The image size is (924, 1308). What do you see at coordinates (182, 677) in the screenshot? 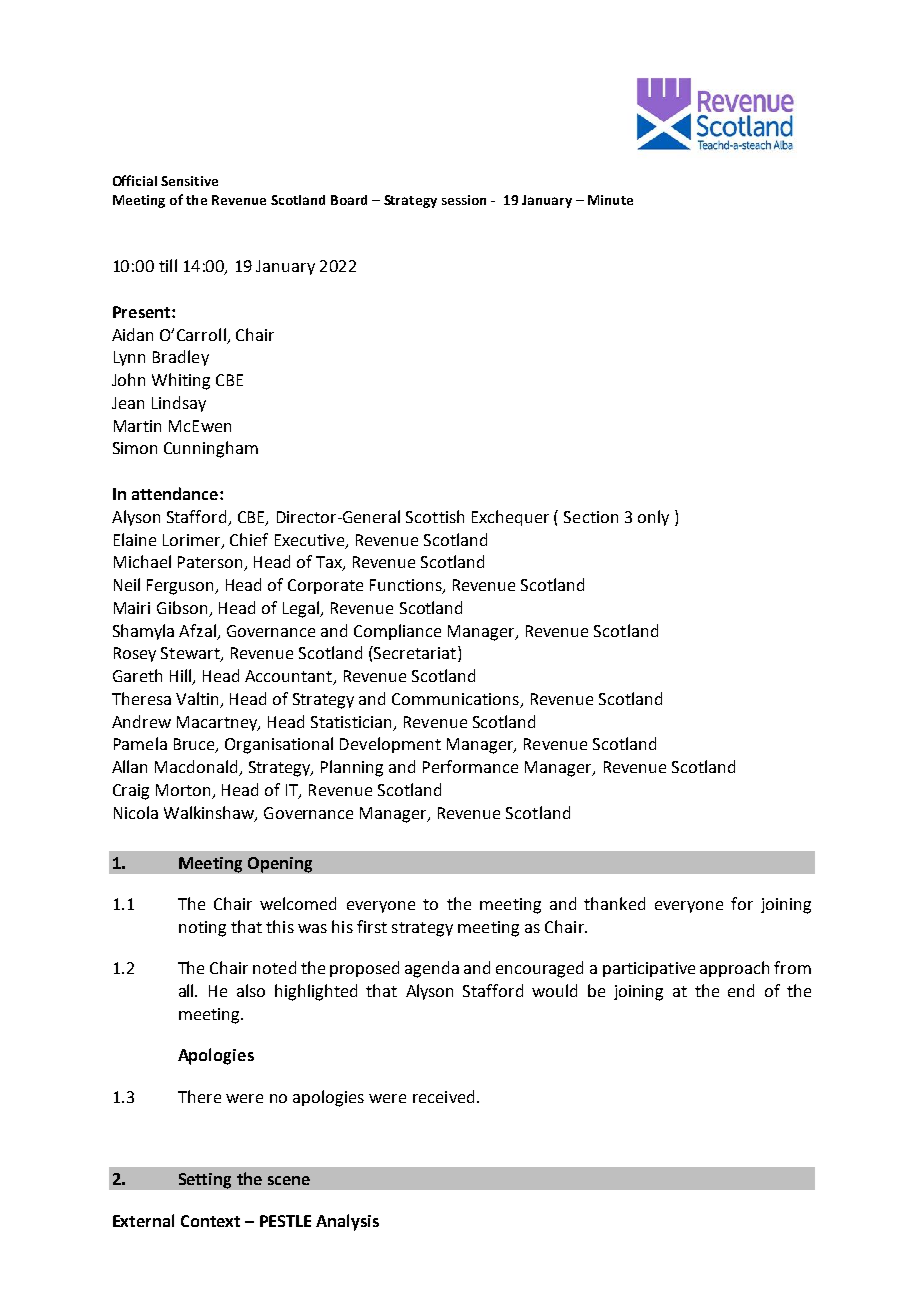
I see `Hill` at bounding box center [182, 677].
